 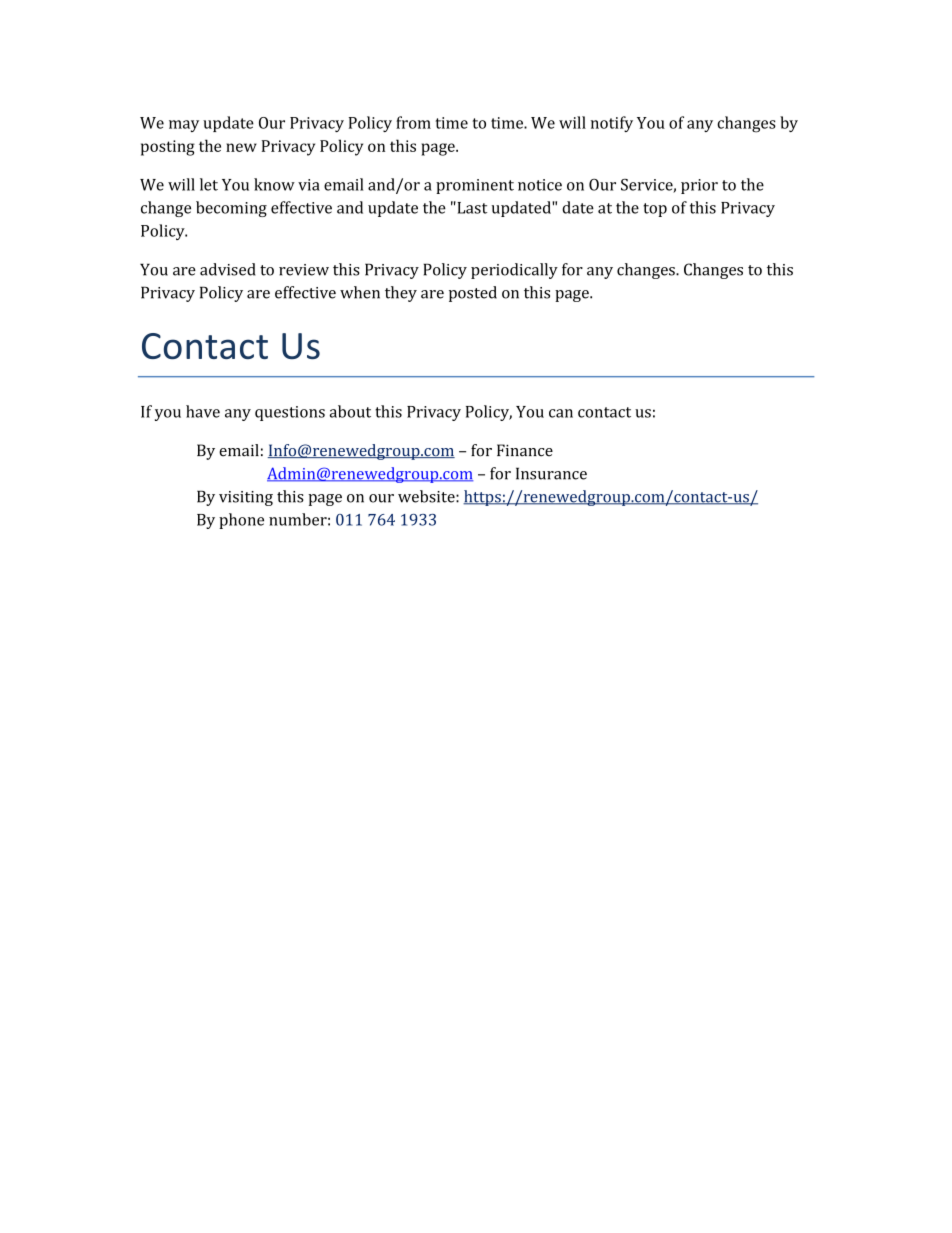 What do you see at coordinates (413, 122) in the page?
I see `from` at bounding box center [413, 122].
